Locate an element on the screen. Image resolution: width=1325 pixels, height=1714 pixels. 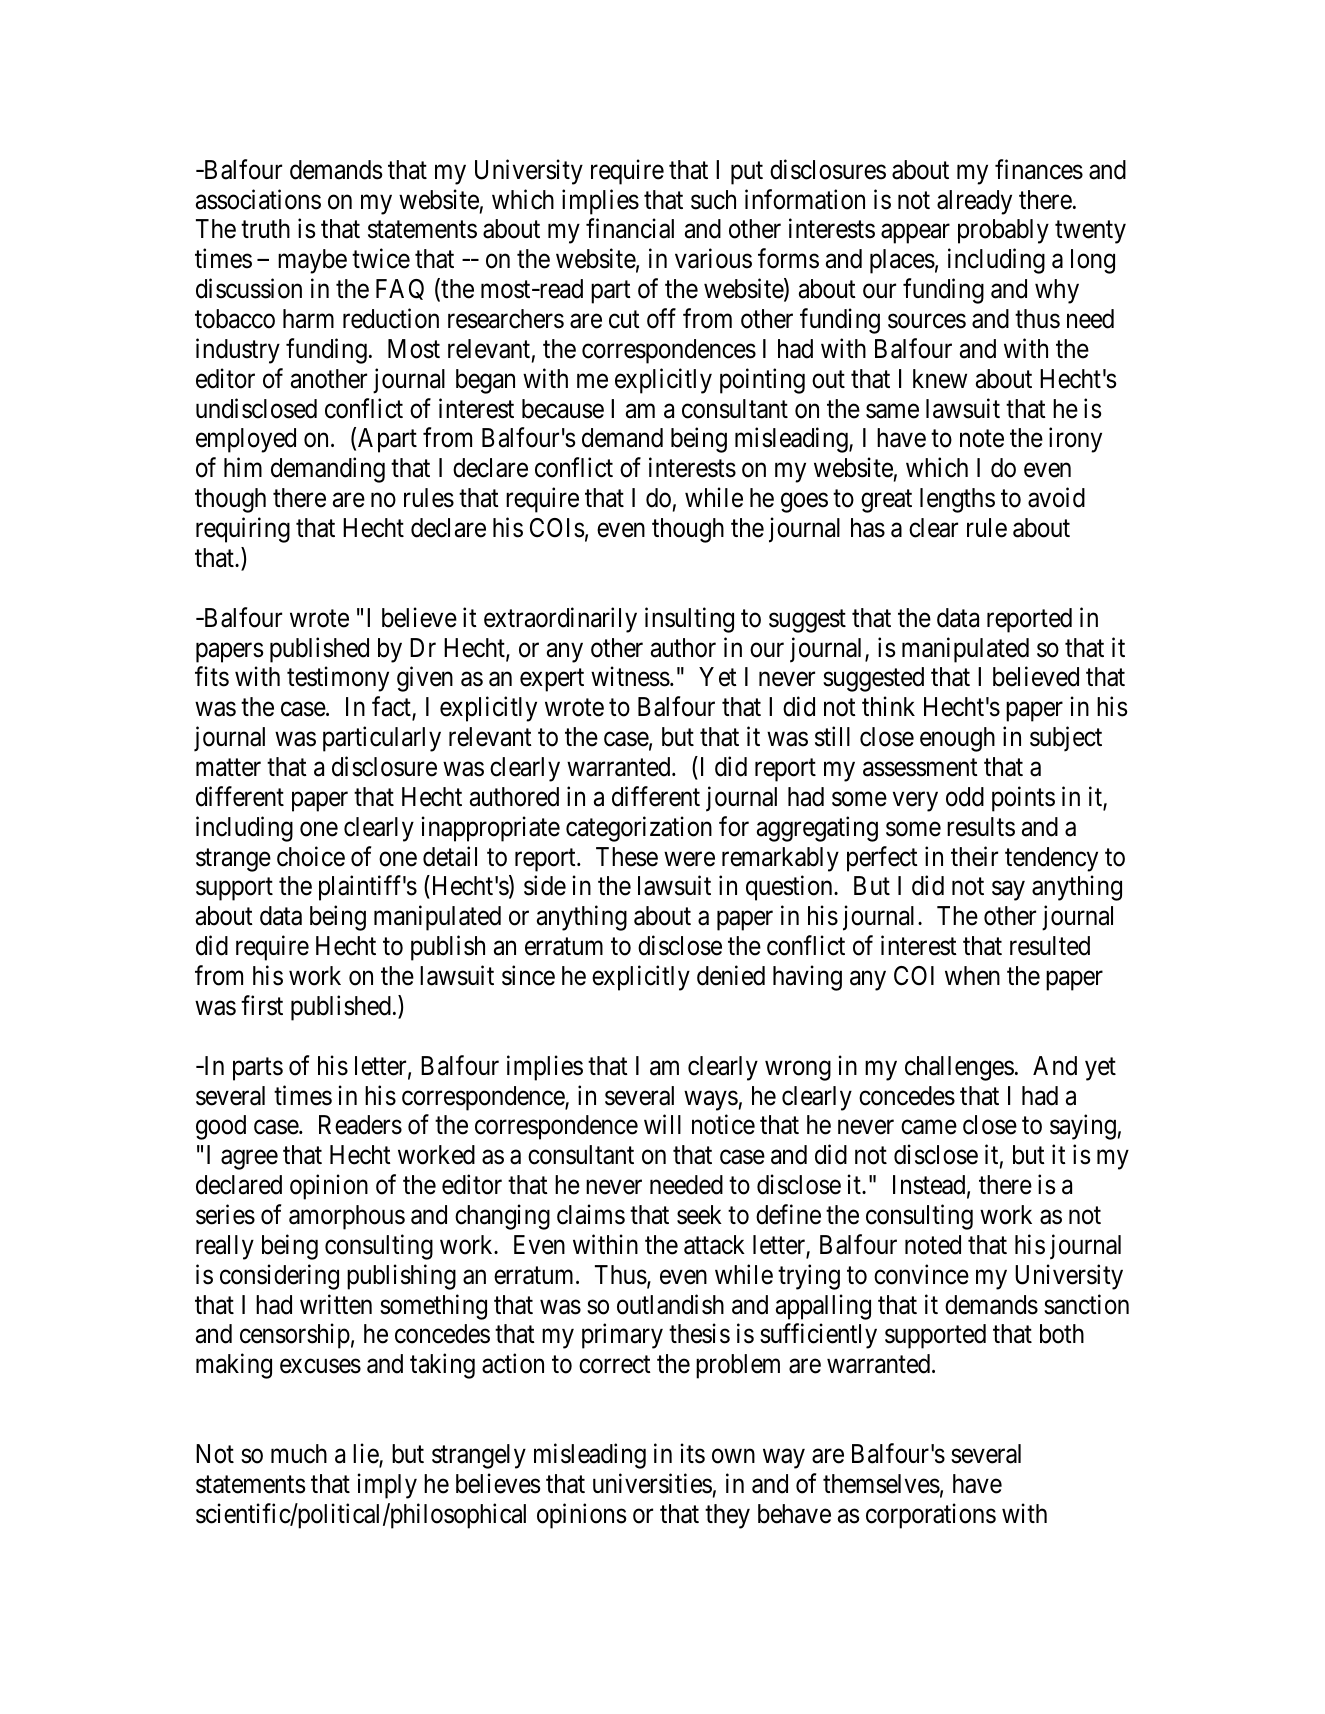
insulting is located at coordinates (689, 620).
